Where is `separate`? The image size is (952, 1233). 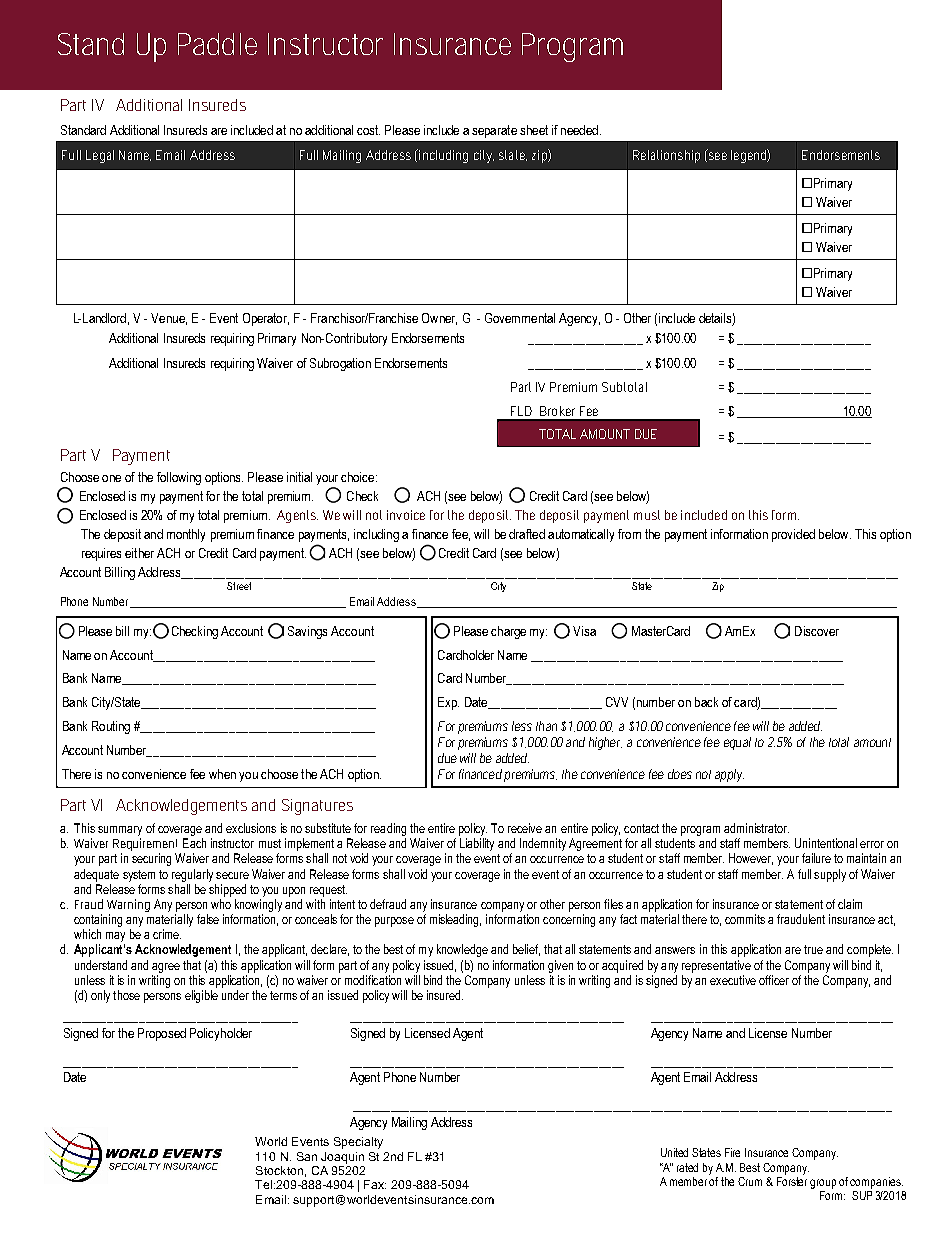
separate is located at coordinates (494, 131).
